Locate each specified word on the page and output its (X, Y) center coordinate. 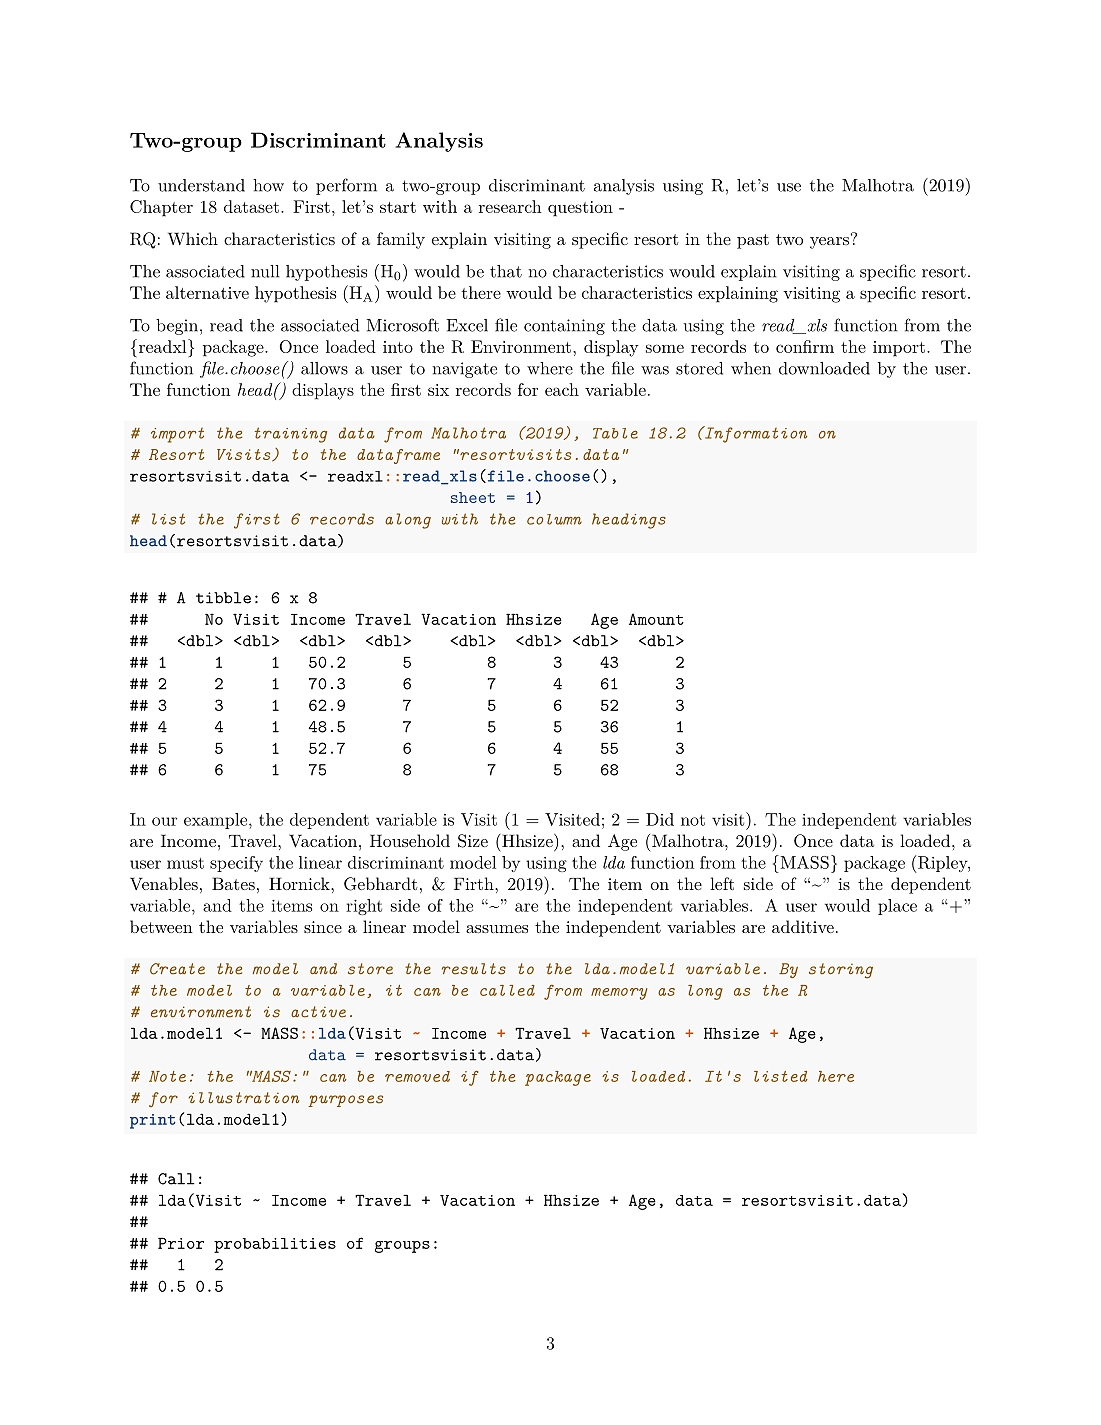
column (554, 519)
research (510, 206)
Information (755, 434)
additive (803, 926)
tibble (223, 598)
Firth (475, 883)
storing (841, 971)
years (829, 243)
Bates (233, 883)
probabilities (275, 1245)
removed (417, 1076)
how (268, 185)
